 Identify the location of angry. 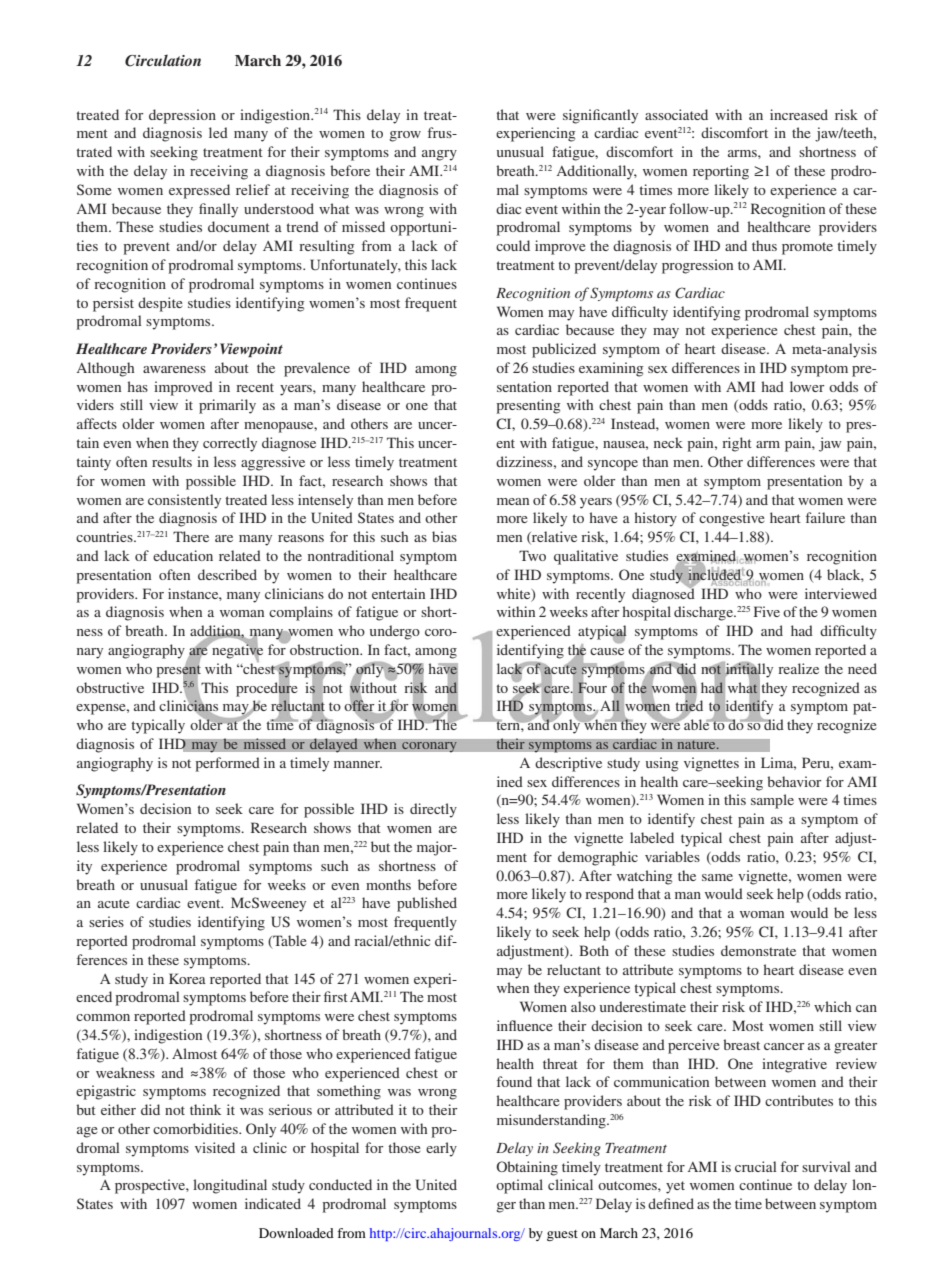
(439, 155).
